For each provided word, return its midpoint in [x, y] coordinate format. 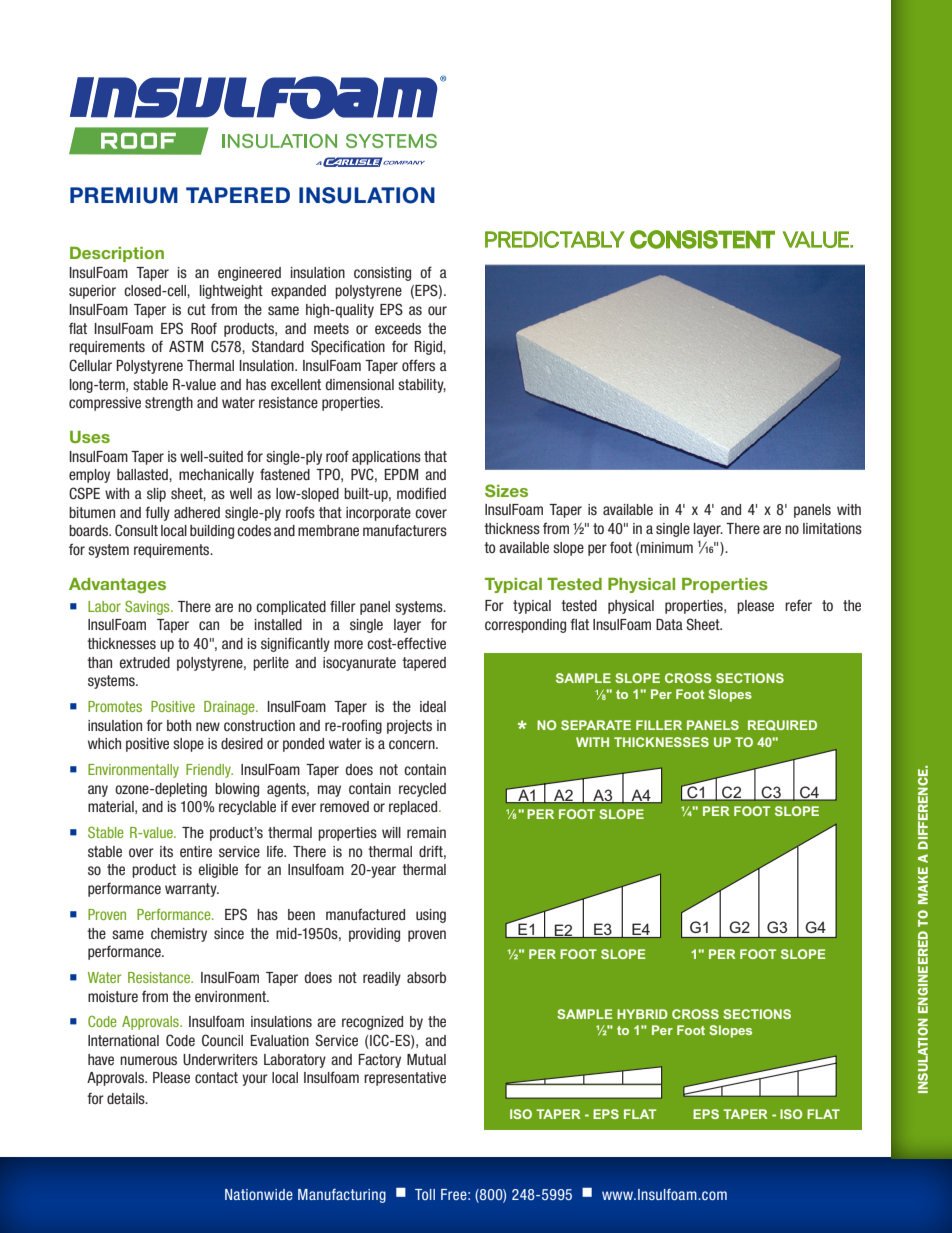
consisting [382, 274]
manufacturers [405, 530]
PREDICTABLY [555, 239]
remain [426, 832]
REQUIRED [782, 725]
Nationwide [259, 1194]
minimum [667, 547]
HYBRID [642, 1014]
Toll [425, 1194]
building [212, 532]
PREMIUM [124, 195]
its [166, 851]
